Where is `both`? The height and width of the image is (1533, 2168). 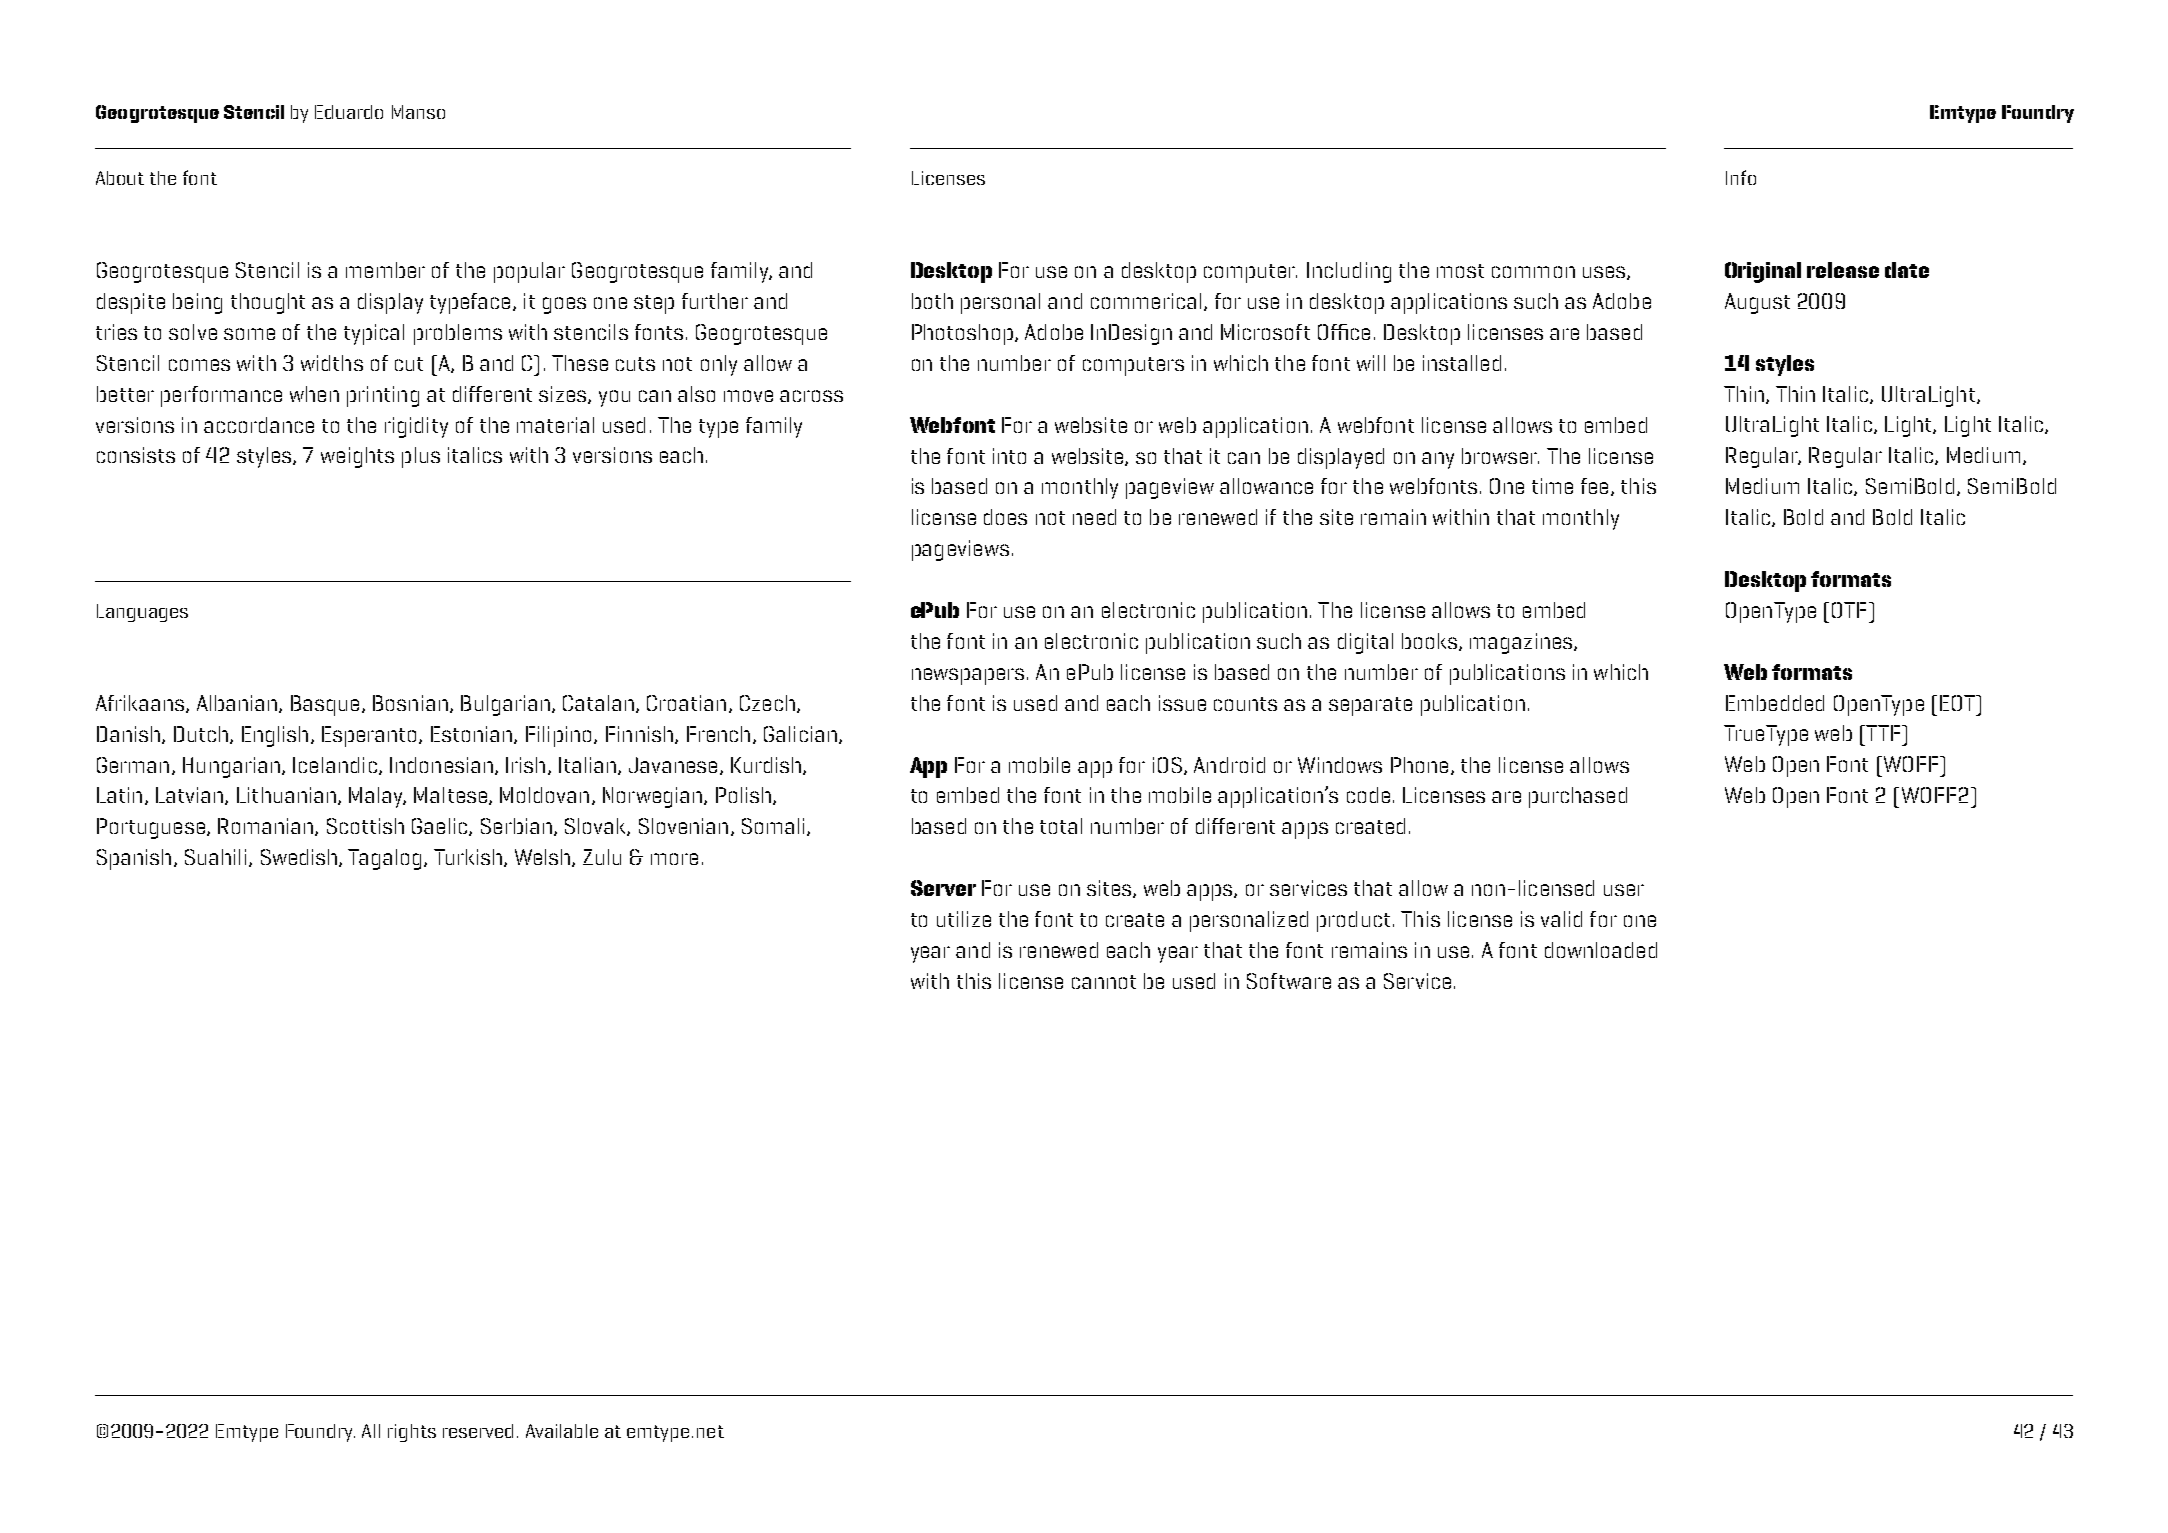
both is located at coordinates (932, 301).
